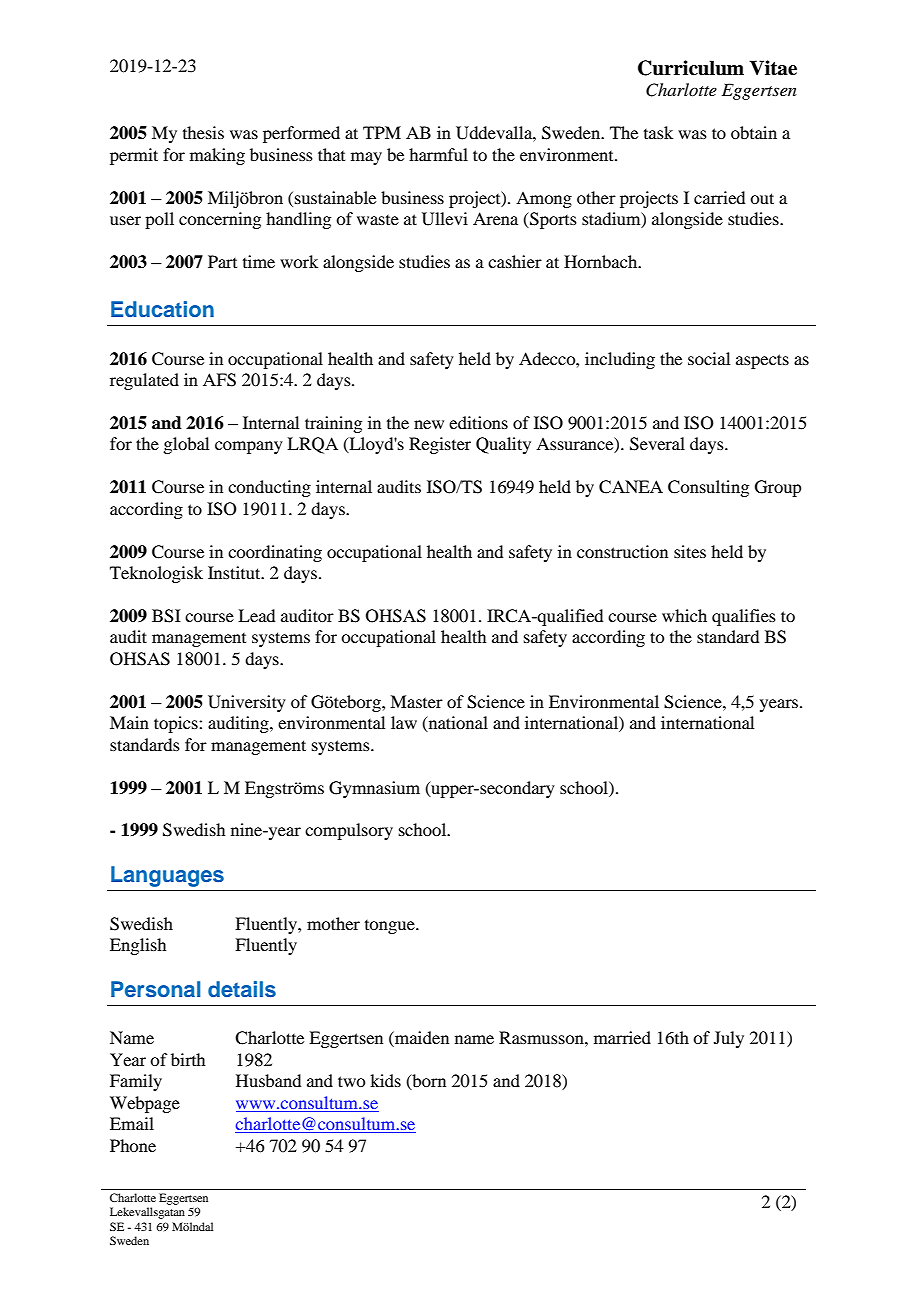 The height and width of the screenshot is (1308, 924). I want to click on Master, so click(416, 701).
